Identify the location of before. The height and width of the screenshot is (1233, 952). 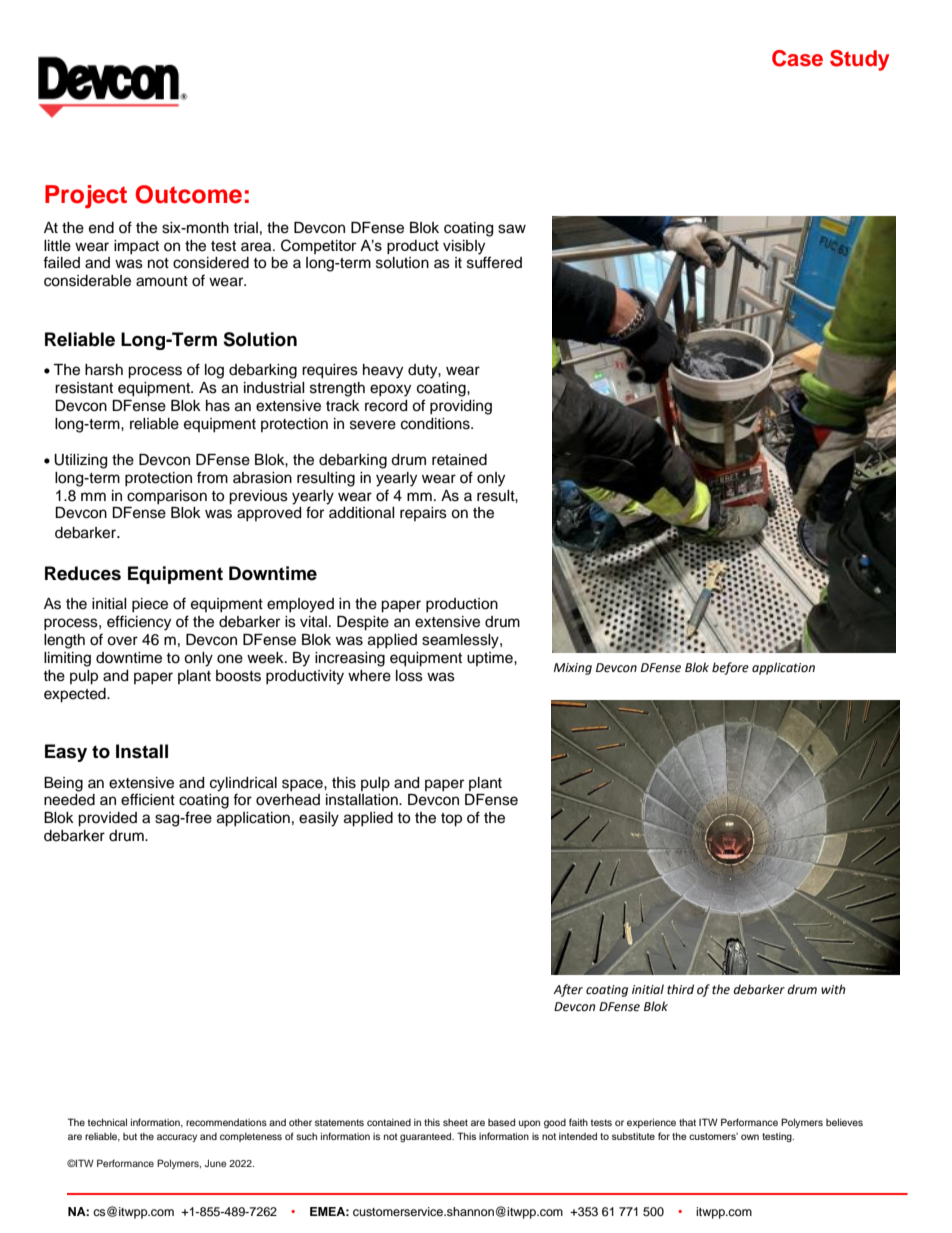
(730, 668).
